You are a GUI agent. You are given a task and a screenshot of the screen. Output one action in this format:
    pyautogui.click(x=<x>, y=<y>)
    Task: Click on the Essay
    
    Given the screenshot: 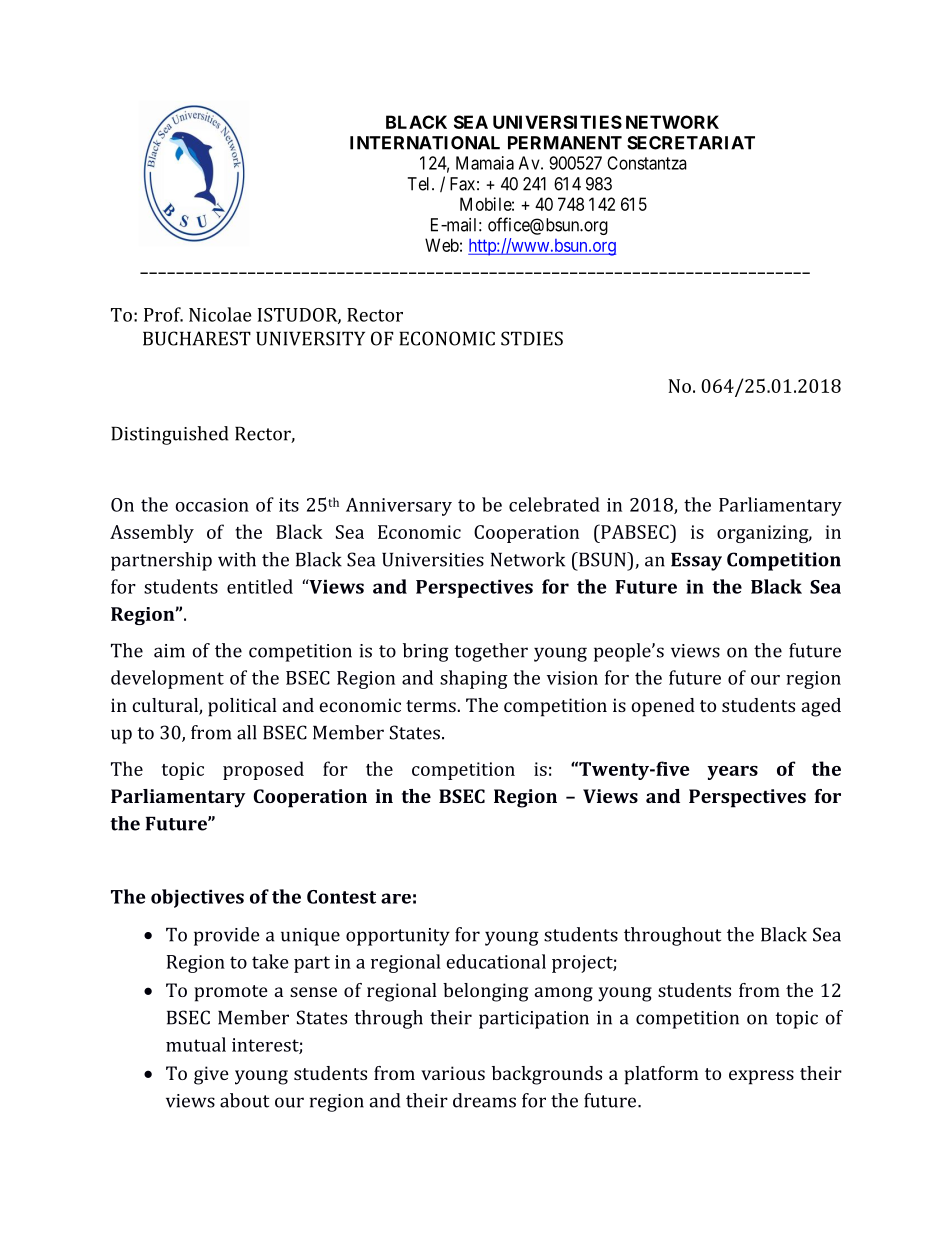 What is the action you would take?
    pyautogui.click(x=696, y=562)
